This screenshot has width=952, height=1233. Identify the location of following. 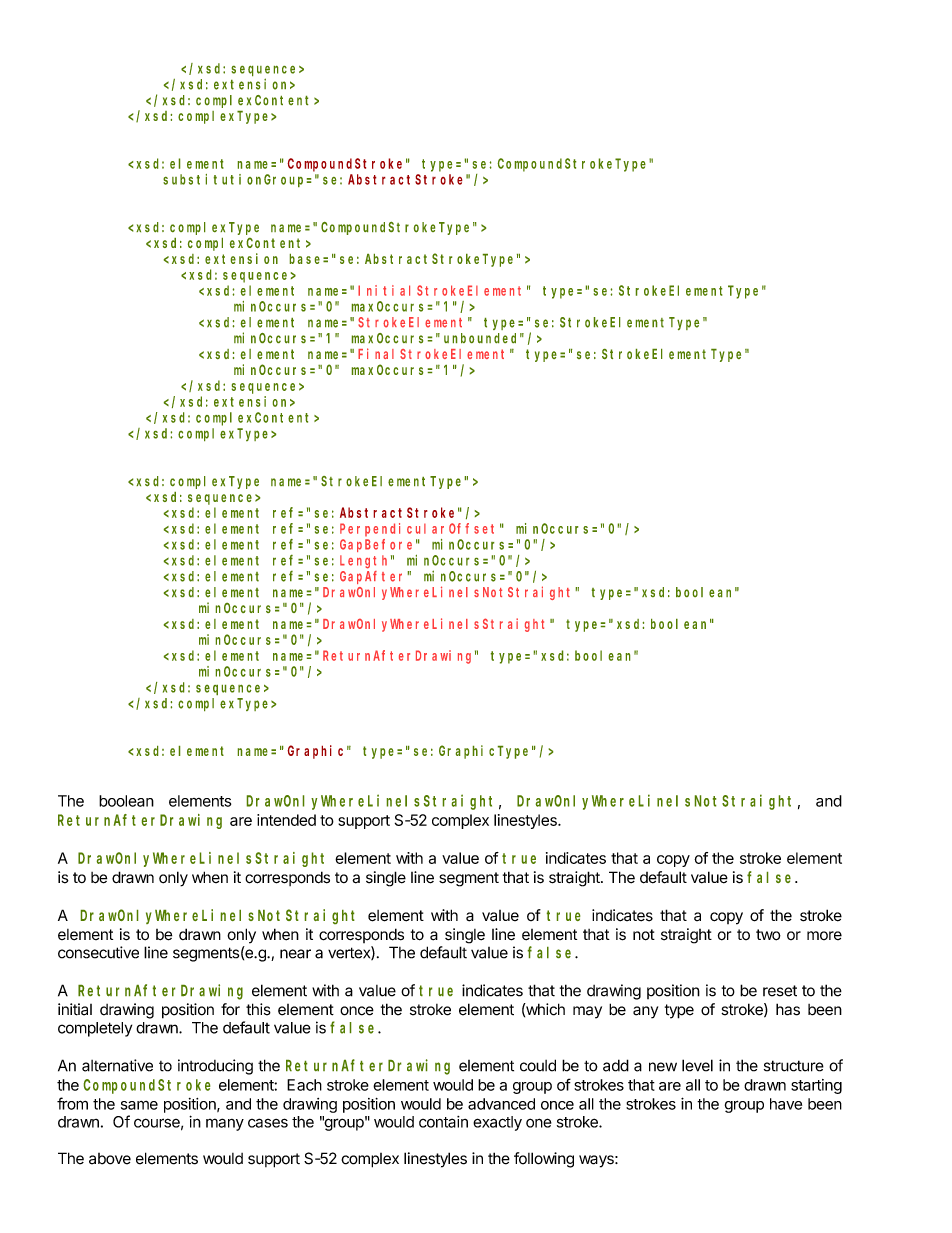
(544, 1160).
